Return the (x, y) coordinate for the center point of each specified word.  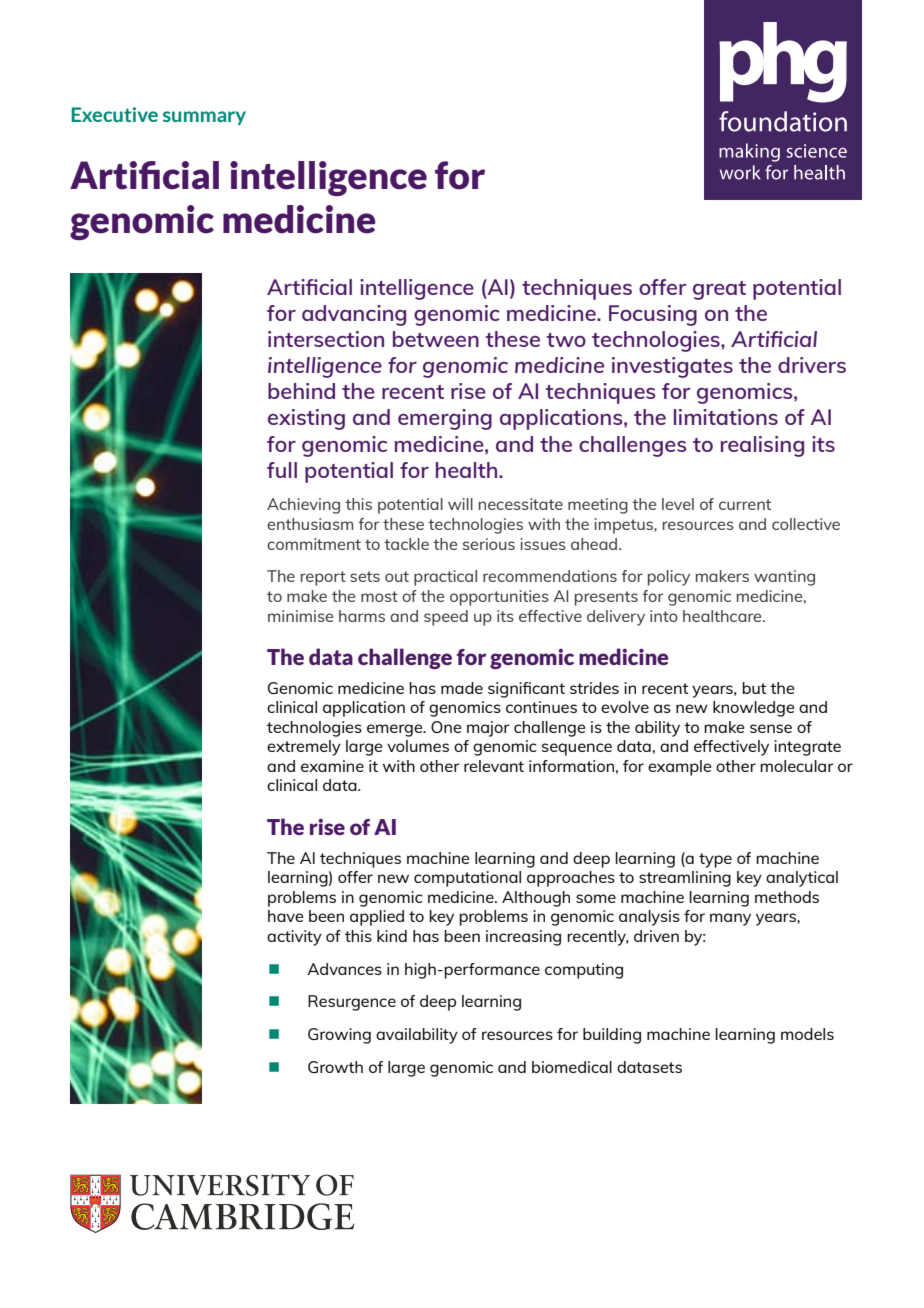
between (436, 339)
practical (445, 578)
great (719, 290)
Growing (339, 1036)
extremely (304, 748)
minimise (300, 616)
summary (204, 118)
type (715, 860)
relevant (494, 766)
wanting (784, 578)
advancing (354, 315)
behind (301, 391)
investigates (672, 367)
